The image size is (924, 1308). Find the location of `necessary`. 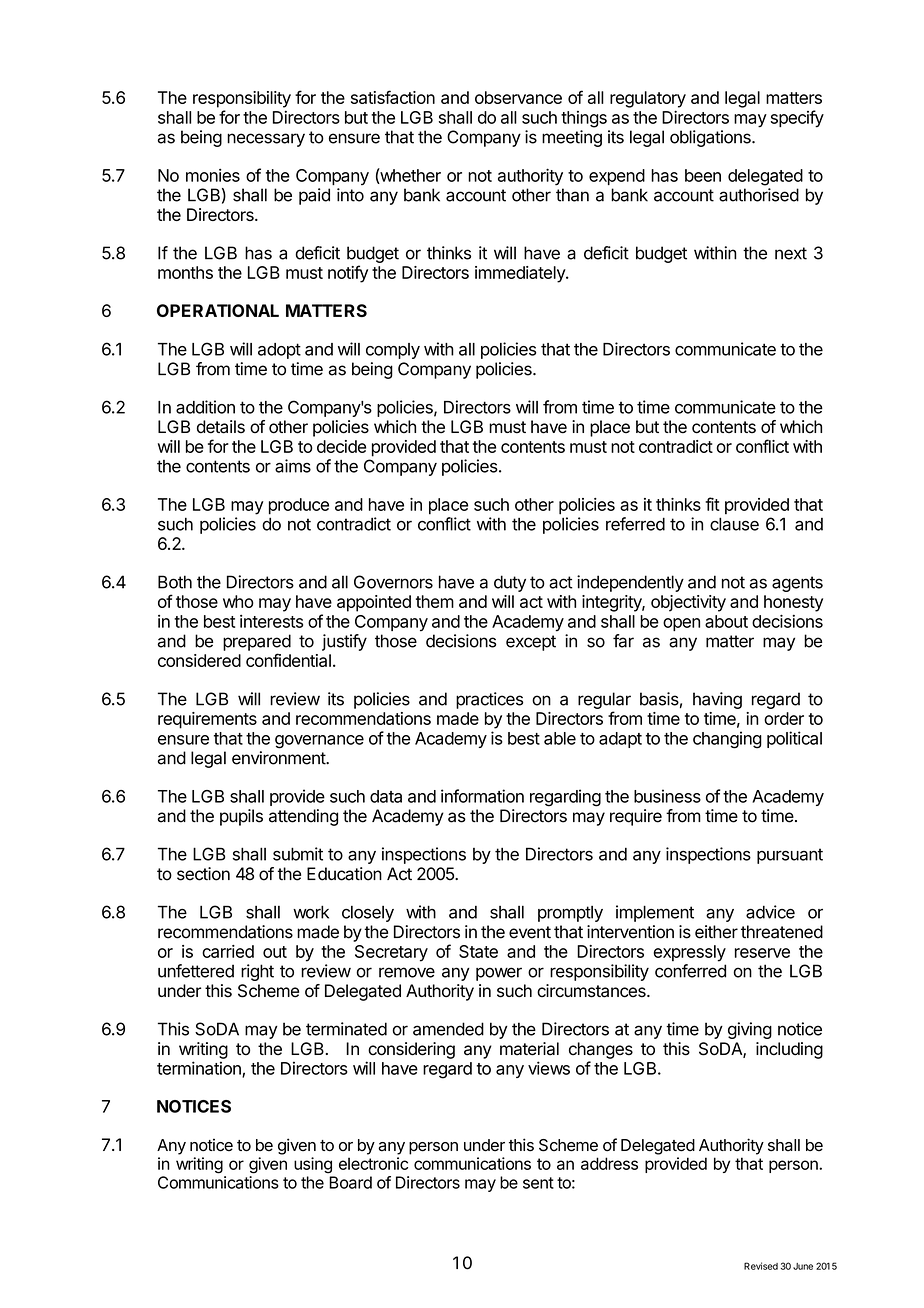

necessary is located at coordinates (266, 140).
